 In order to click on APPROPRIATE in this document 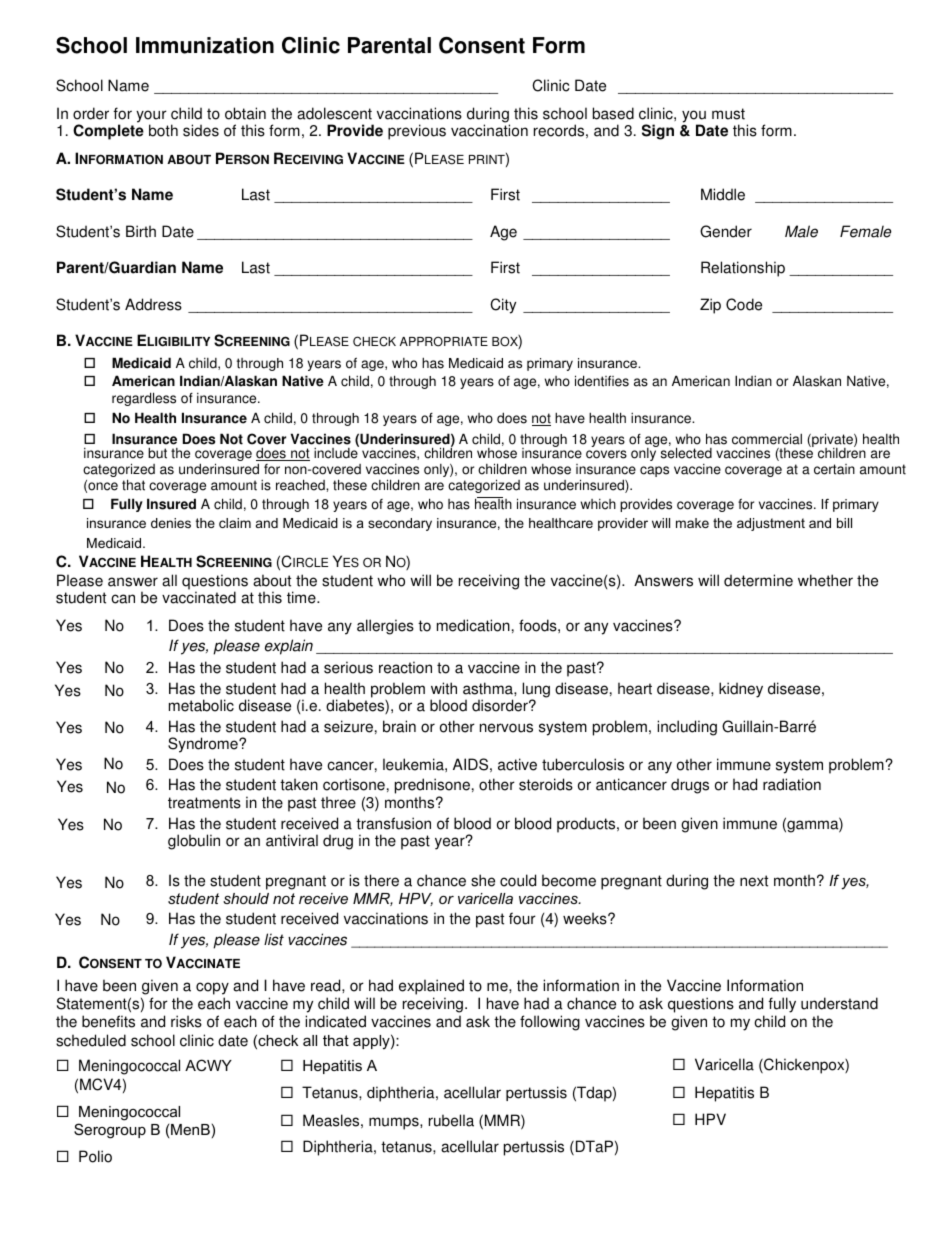, I will do `click(444, 341)`.
